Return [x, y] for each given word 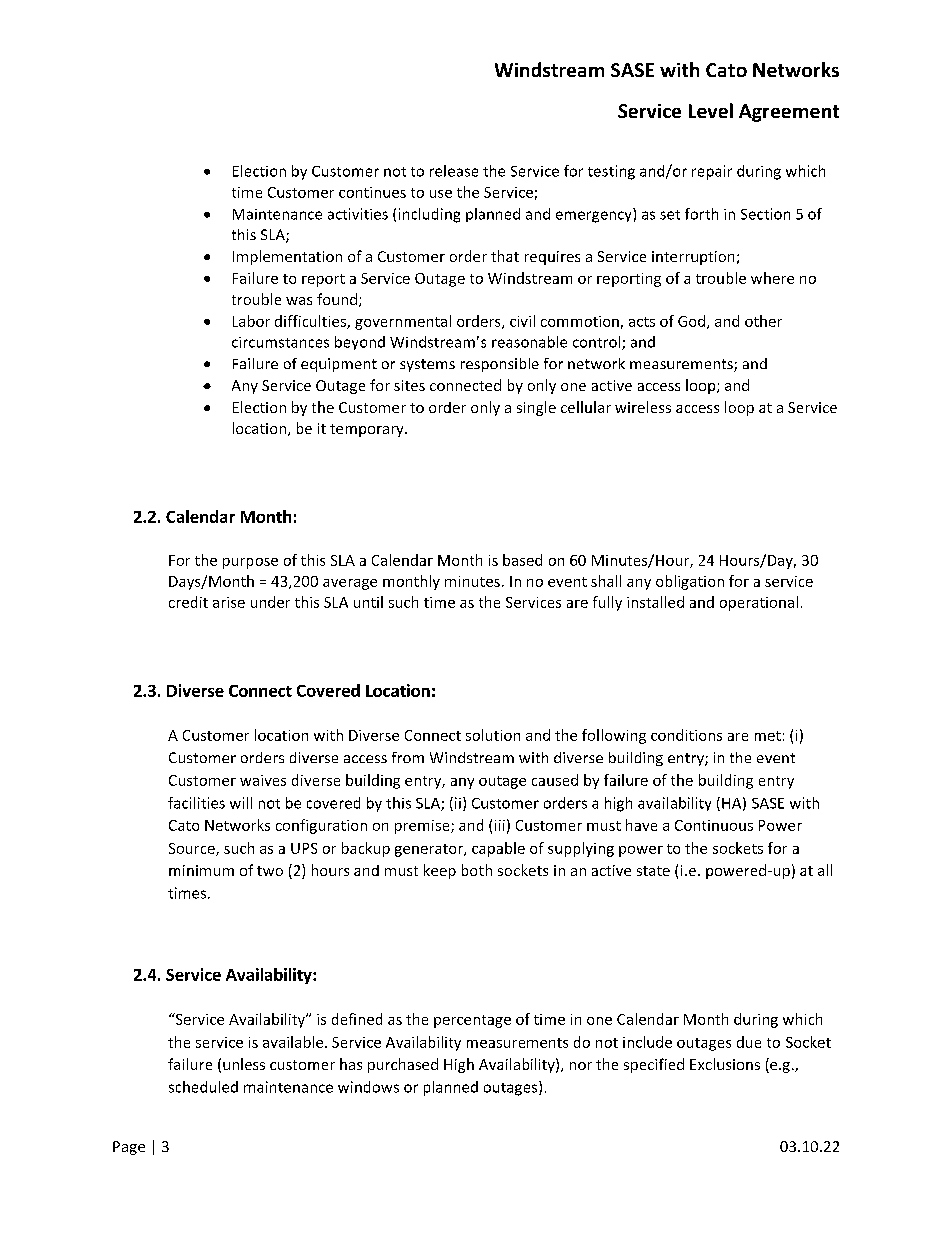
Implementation [287, 257]
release [454, 171]
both [477, 870]
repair [712, 172]
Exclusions [725, 1064]
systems [427, 365]
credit [188, 602]
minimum [201, 870]
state [653, 871]
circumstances [280, 342]
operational [759, 603]
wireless [643, 407]
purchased [403, 1065]
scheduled [203, 1087]
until [368, 602]
